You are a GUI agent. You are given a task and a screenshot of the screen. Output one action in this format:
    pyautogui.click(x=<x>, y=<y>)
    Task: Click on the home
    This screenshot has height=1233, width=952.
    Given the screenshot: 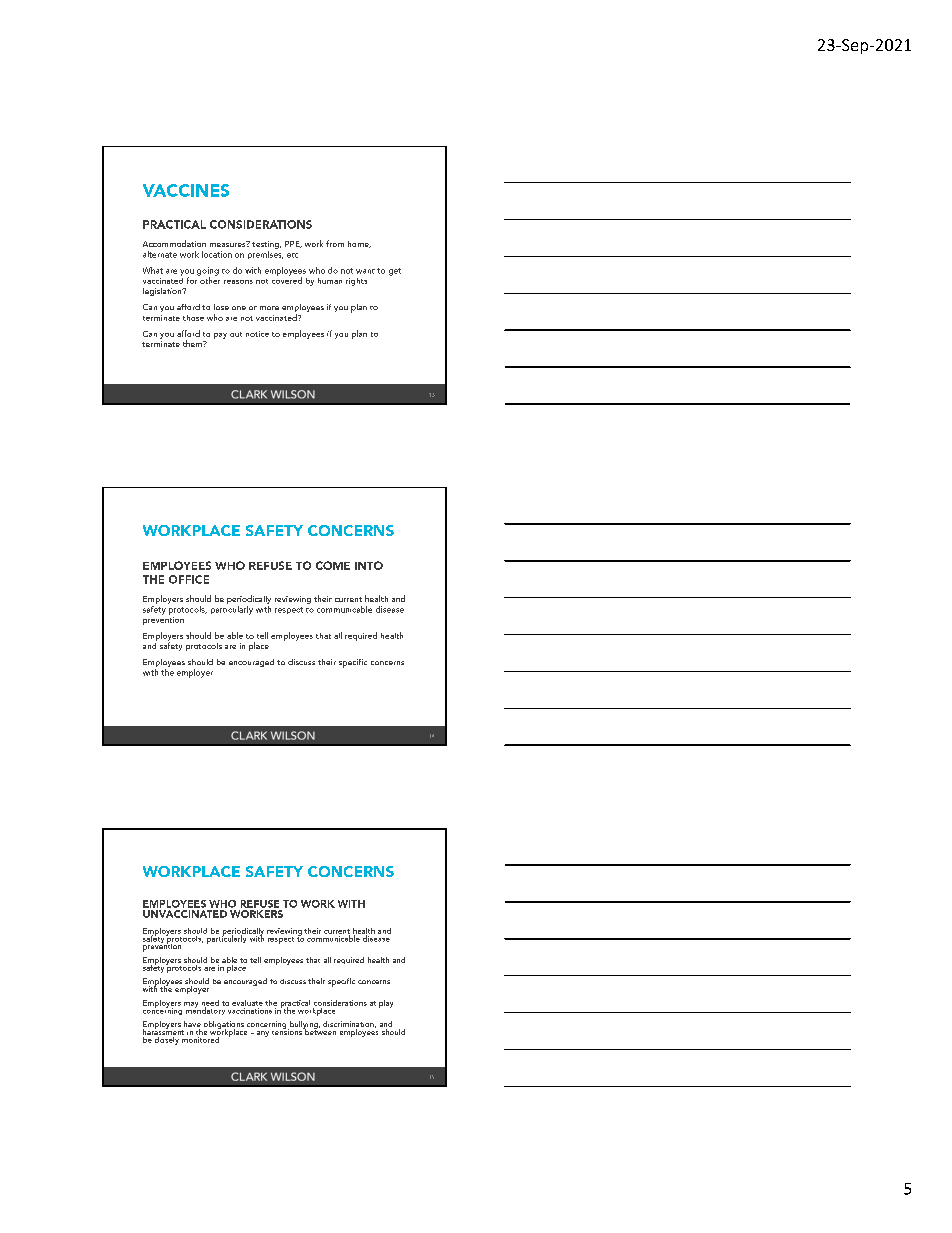 What is the action you would take?
    pyautogui.click(x=359, y=244)
